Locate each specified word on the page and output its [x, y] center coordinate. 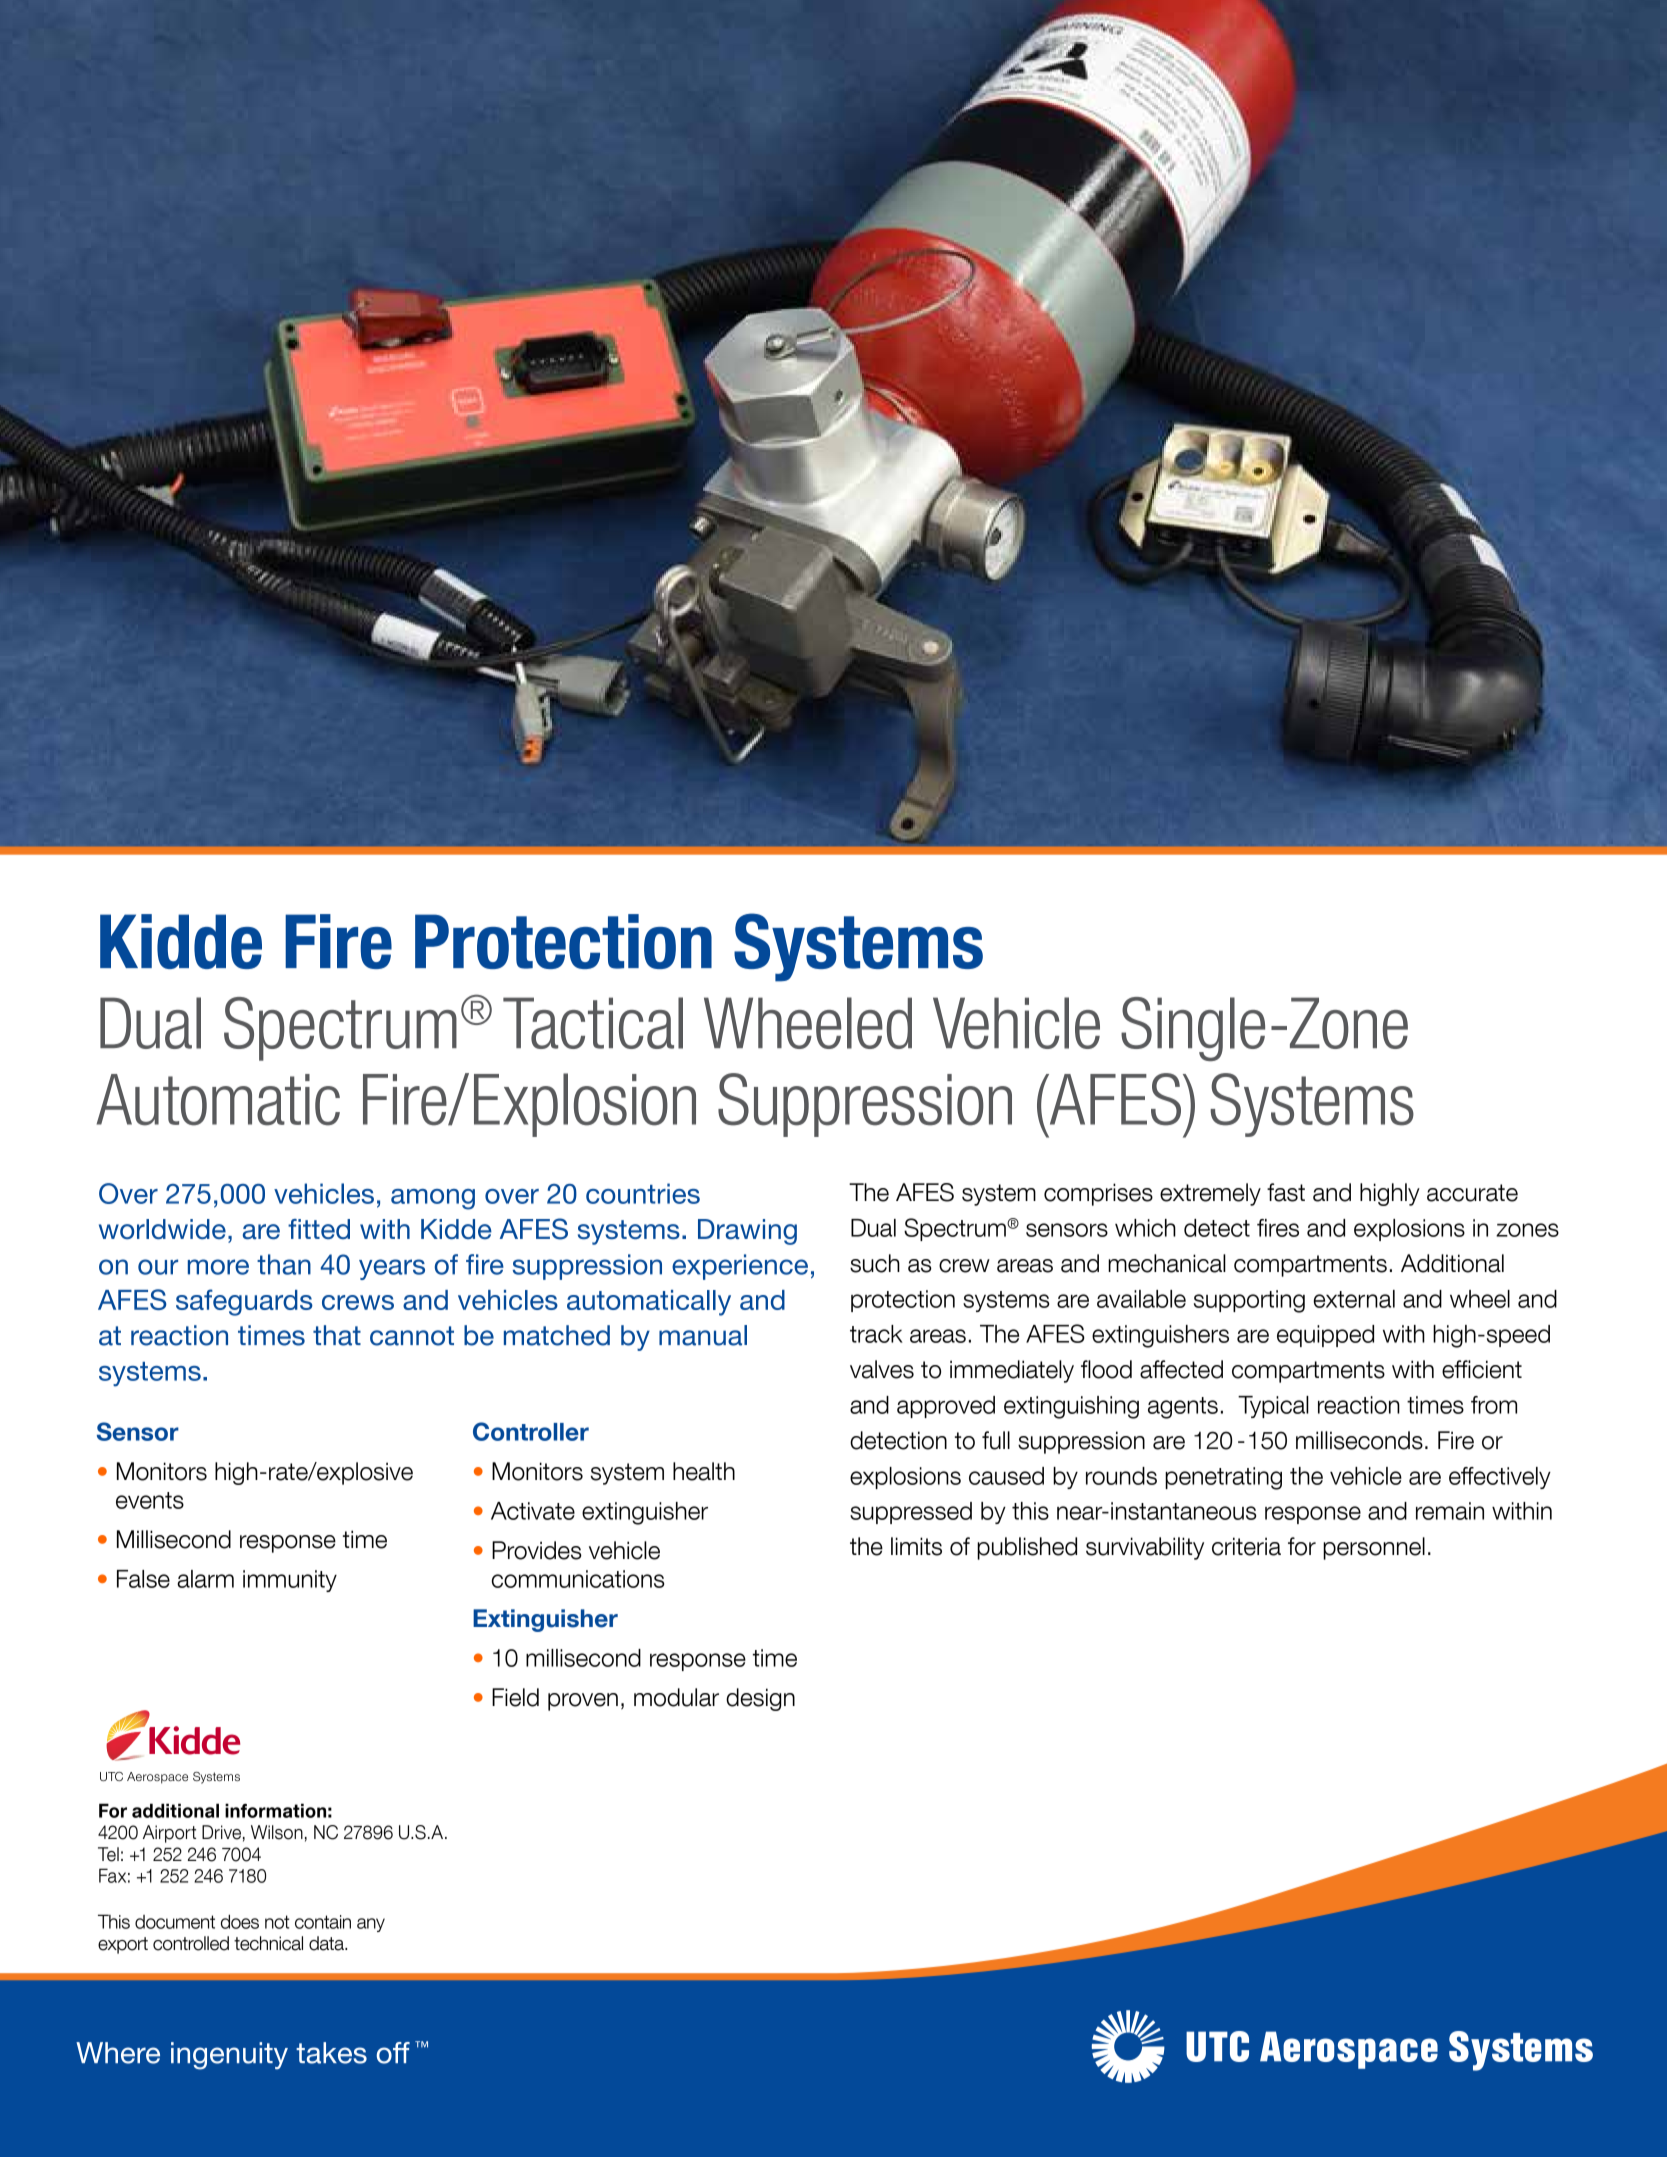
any [371, 1925]
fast [1286, 1192]
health [704, 1471]
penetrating [1223, 1478]
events [150, 1500]
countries [643, 1193]
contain [323, 1922]
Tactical [593, 1023]
